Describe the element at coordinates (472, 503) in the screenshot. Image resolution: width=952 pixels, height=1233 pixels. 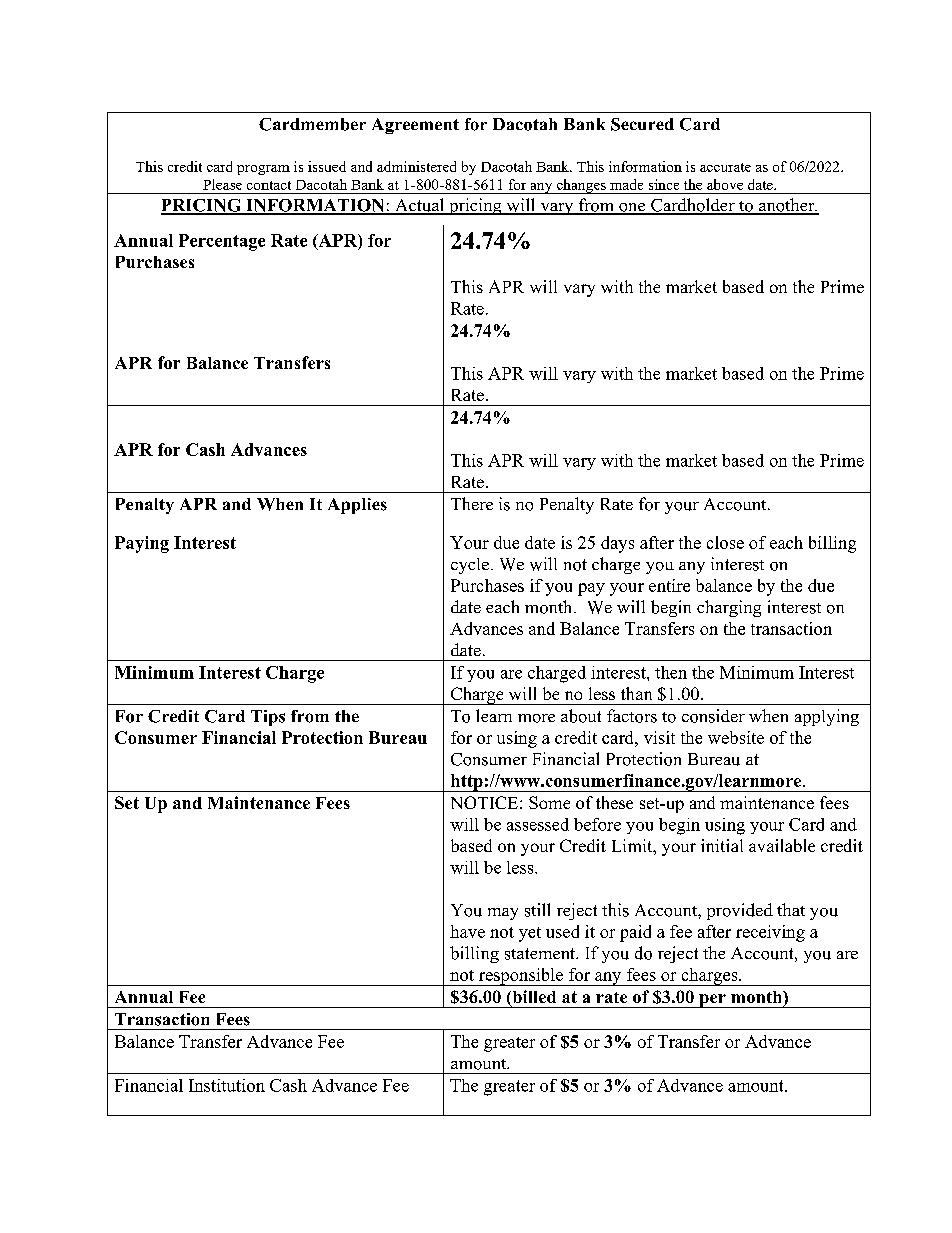
I see `There` at that location.
